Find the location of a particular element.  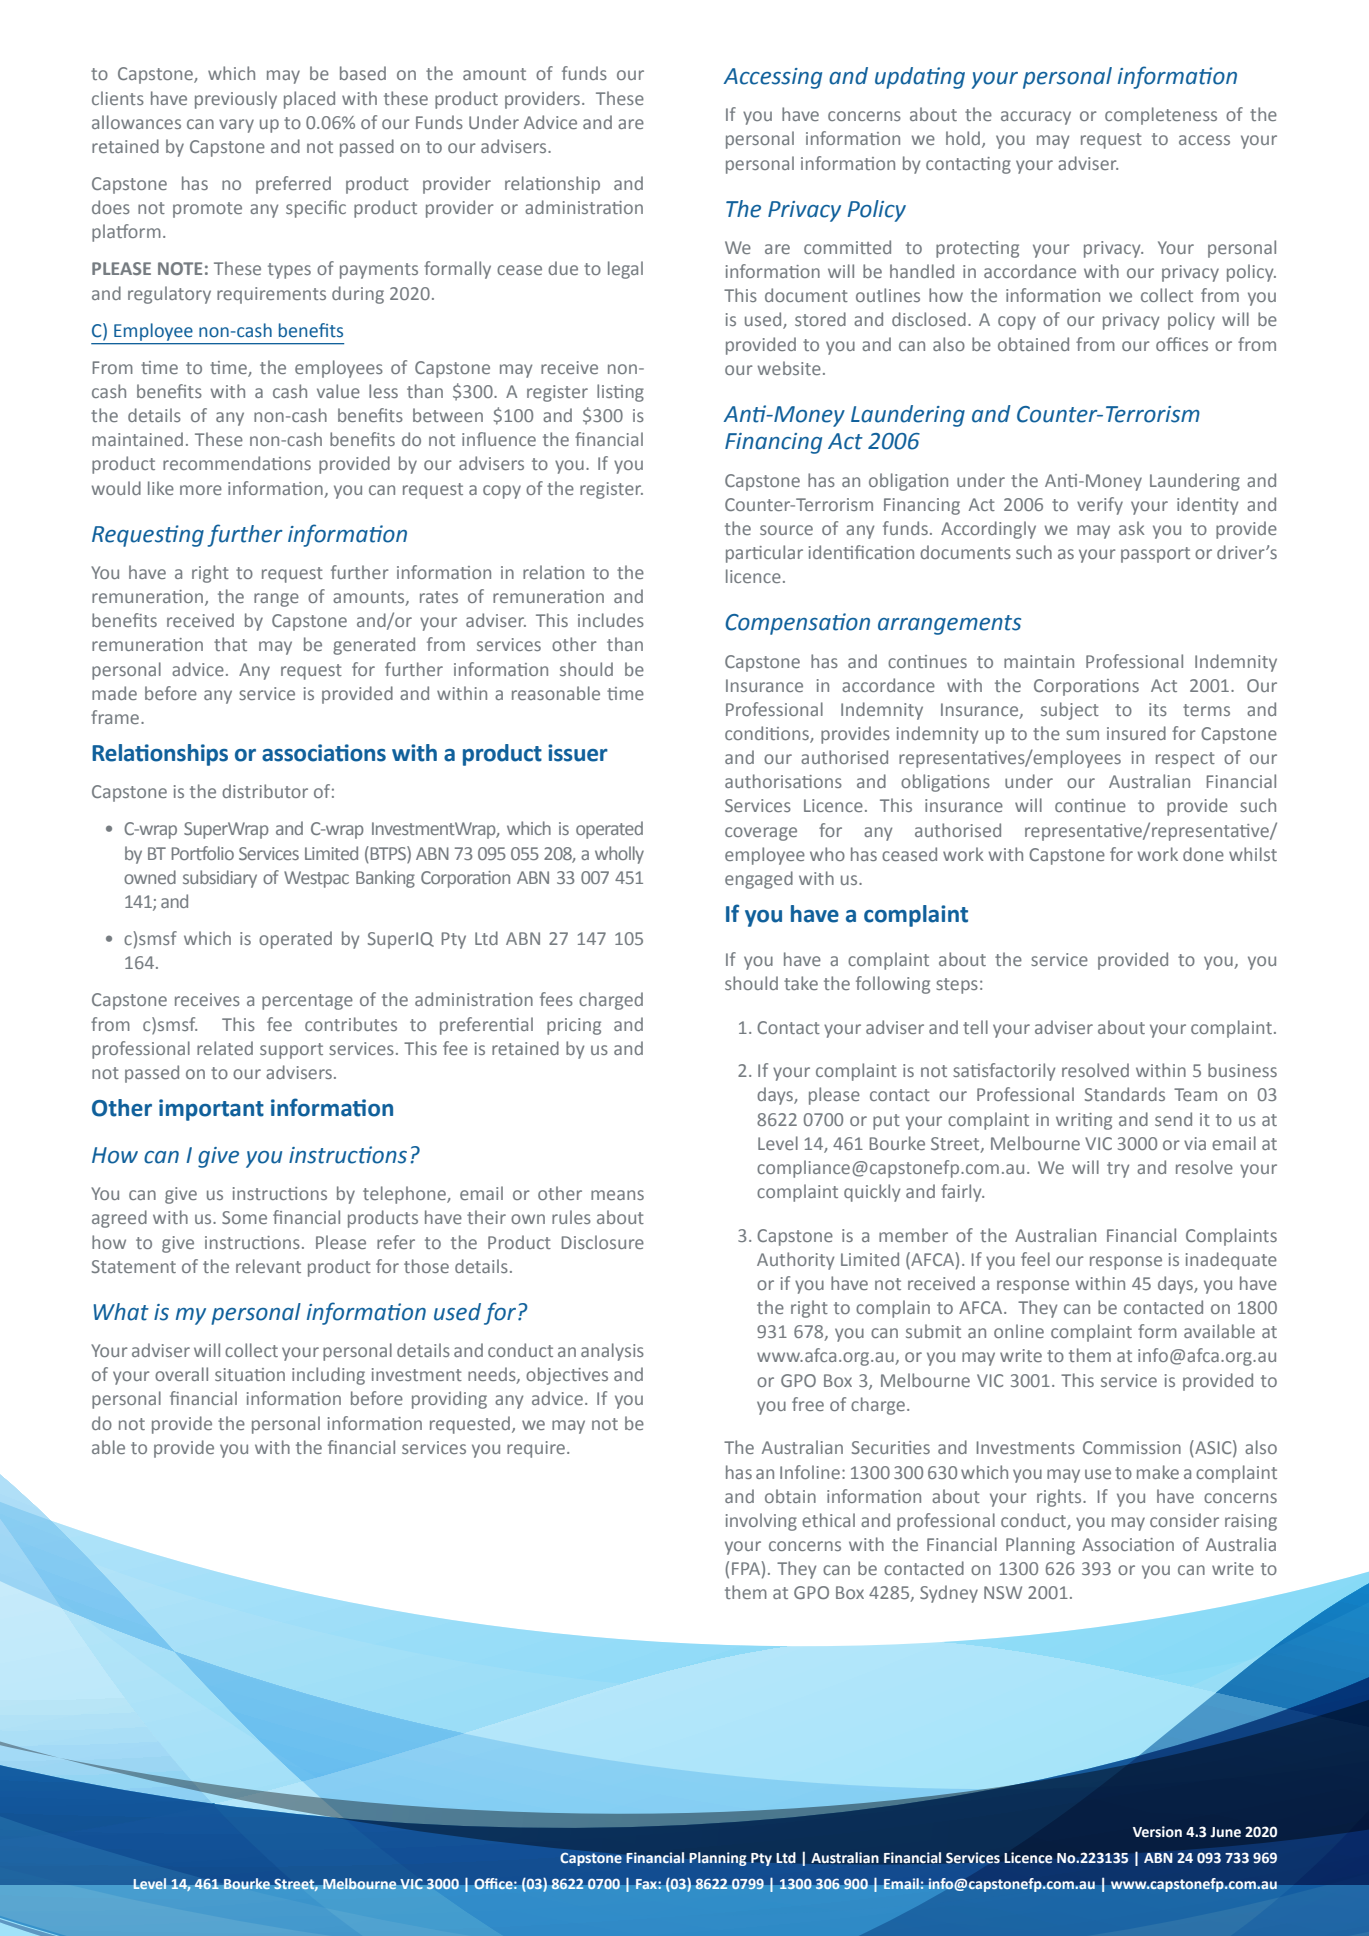

involving is located at coordinates (761, 1522).
